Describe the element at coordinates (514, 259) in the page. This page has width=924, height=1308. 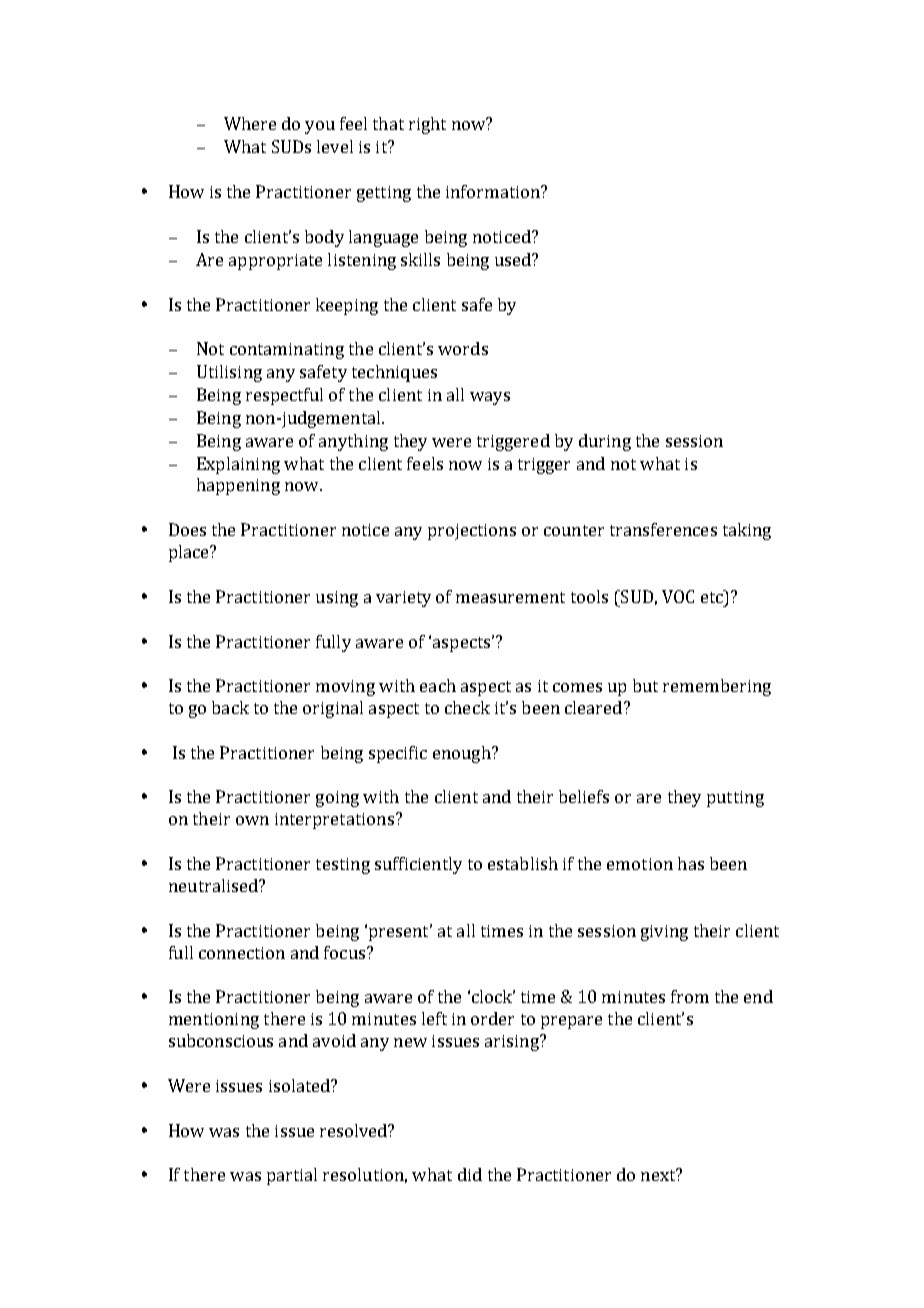
I see `used` at that location.
